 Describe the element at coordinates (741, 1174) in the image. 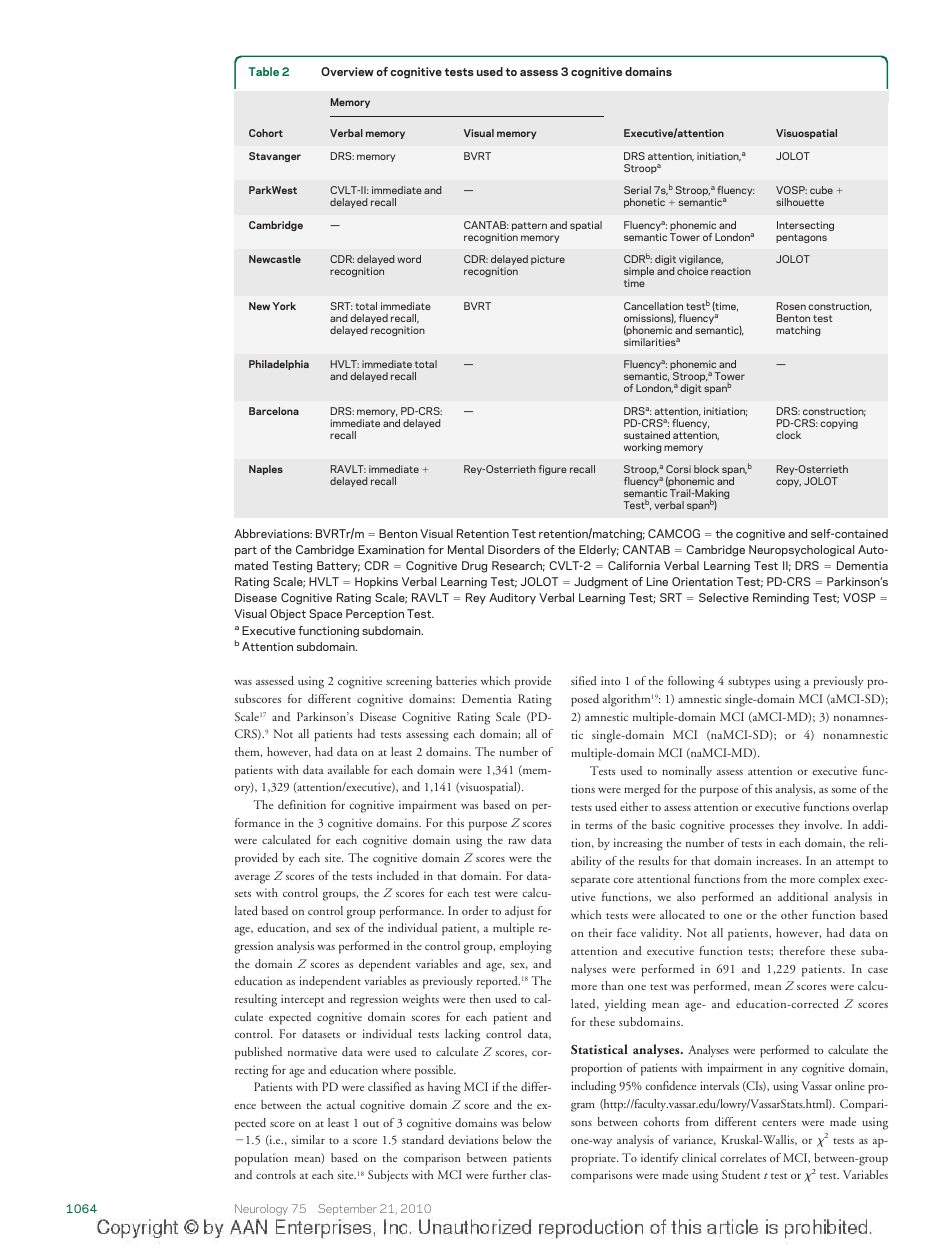

I see `Student` at that location.
